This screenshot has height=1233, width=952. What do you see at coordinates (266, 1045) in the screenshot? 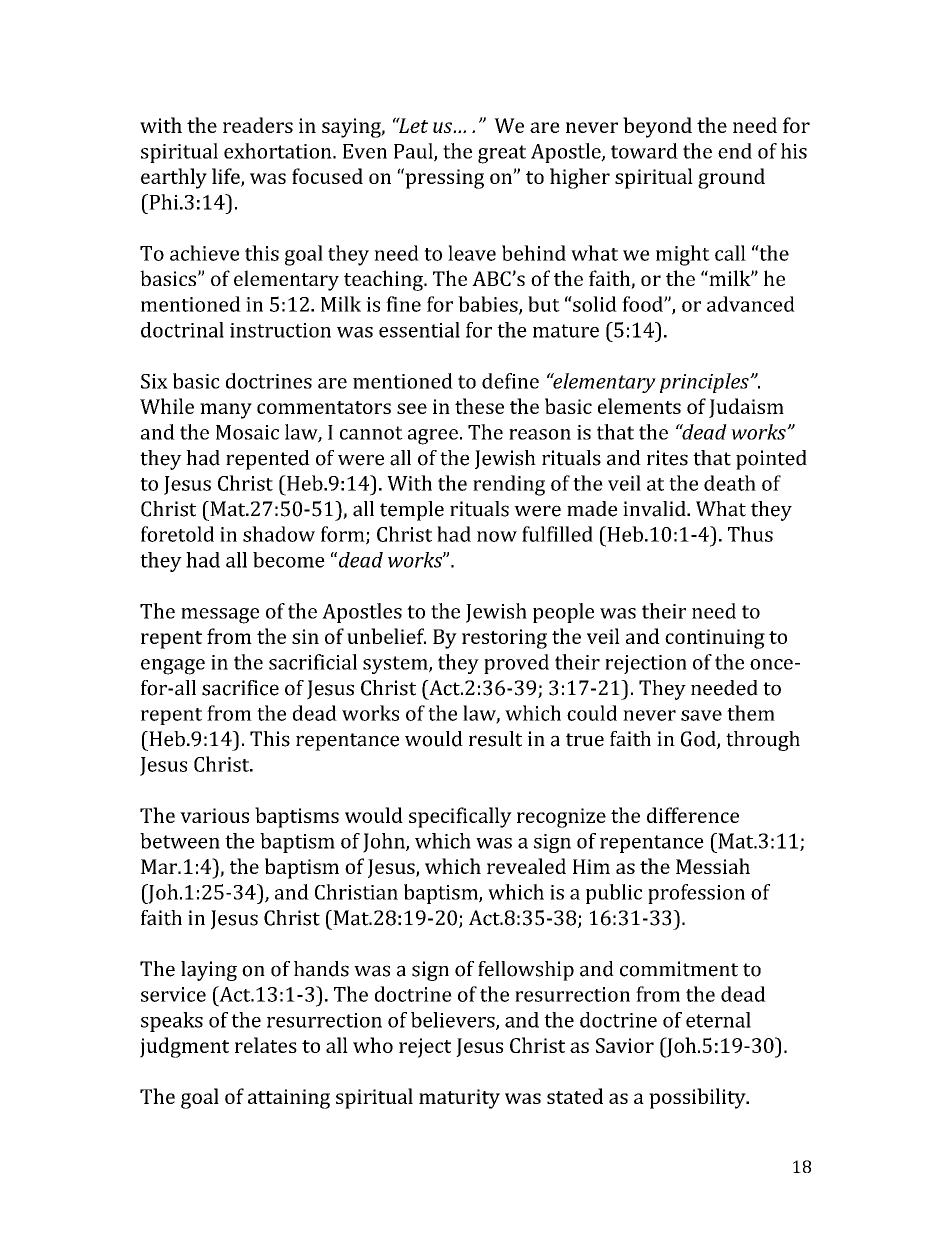
I see `relates` at bounding box center [266, 1045].
